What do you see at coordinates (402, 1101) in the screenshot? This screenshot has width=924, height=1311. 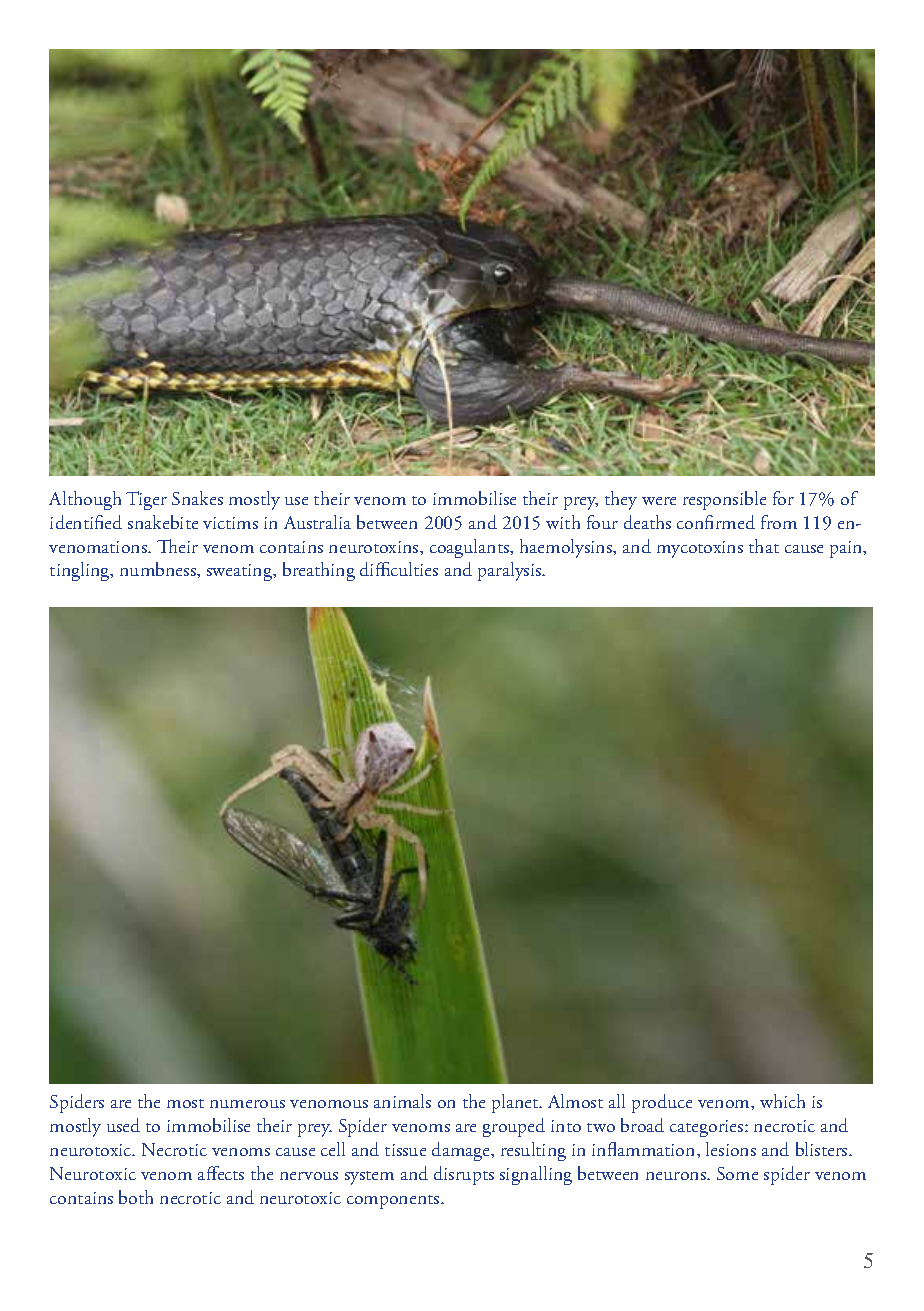 I see `animals` at bounding box center [402, 1101].
